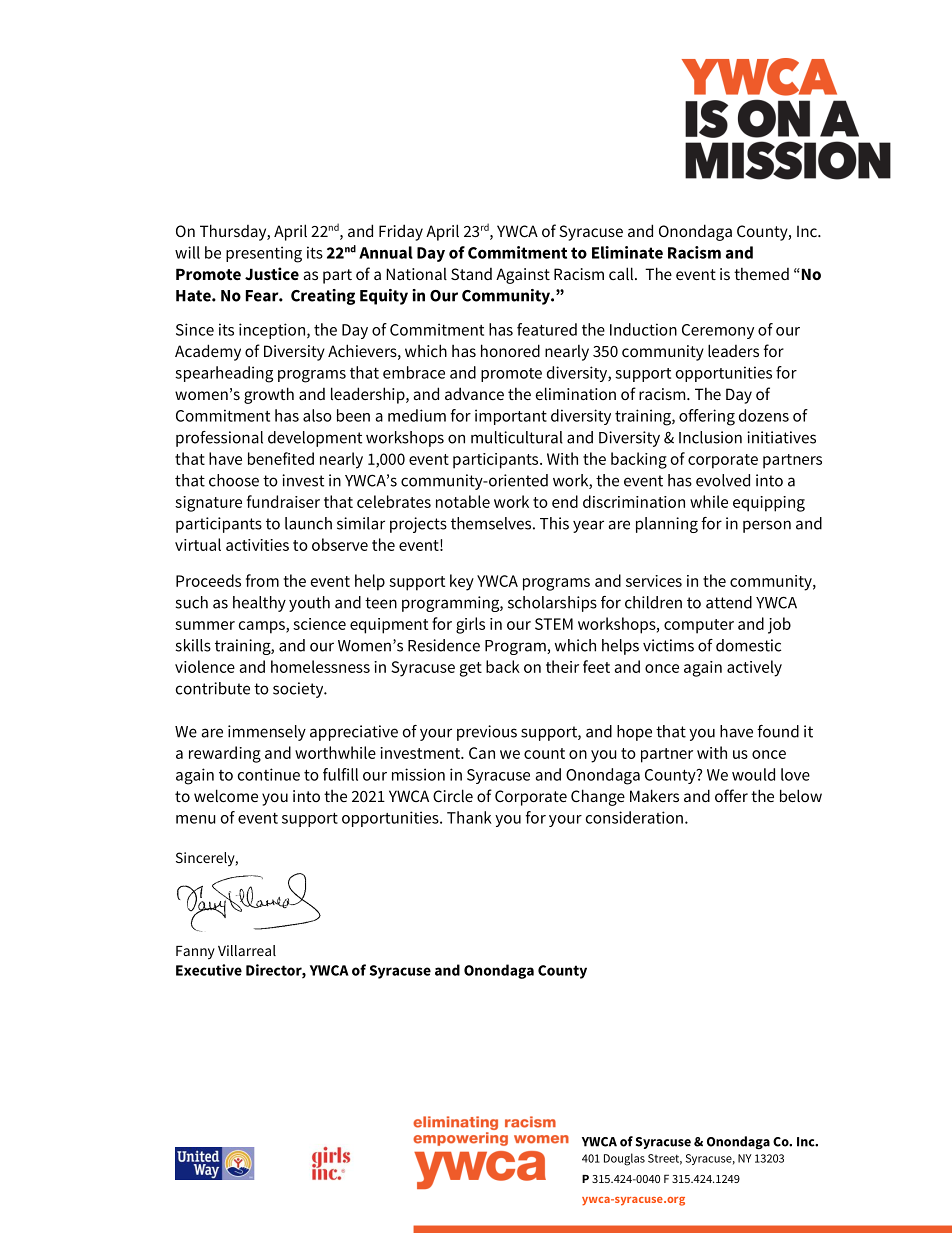 The image size is (952, 1233). Describe the element at coordinates (257, 545) in the page. I see `activities` at that location.
